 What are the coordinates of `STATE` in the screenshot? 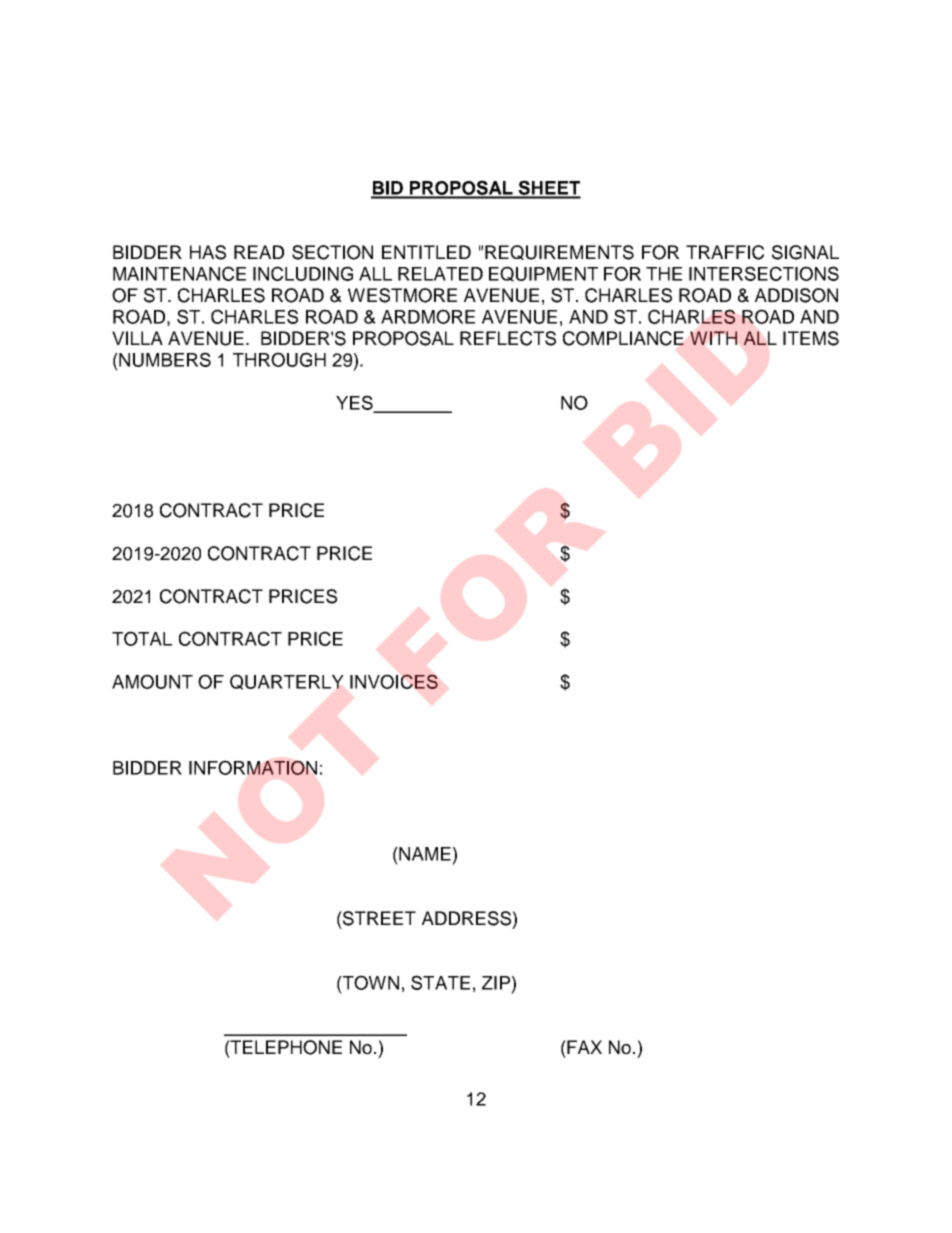 It's located at (440, 982).
